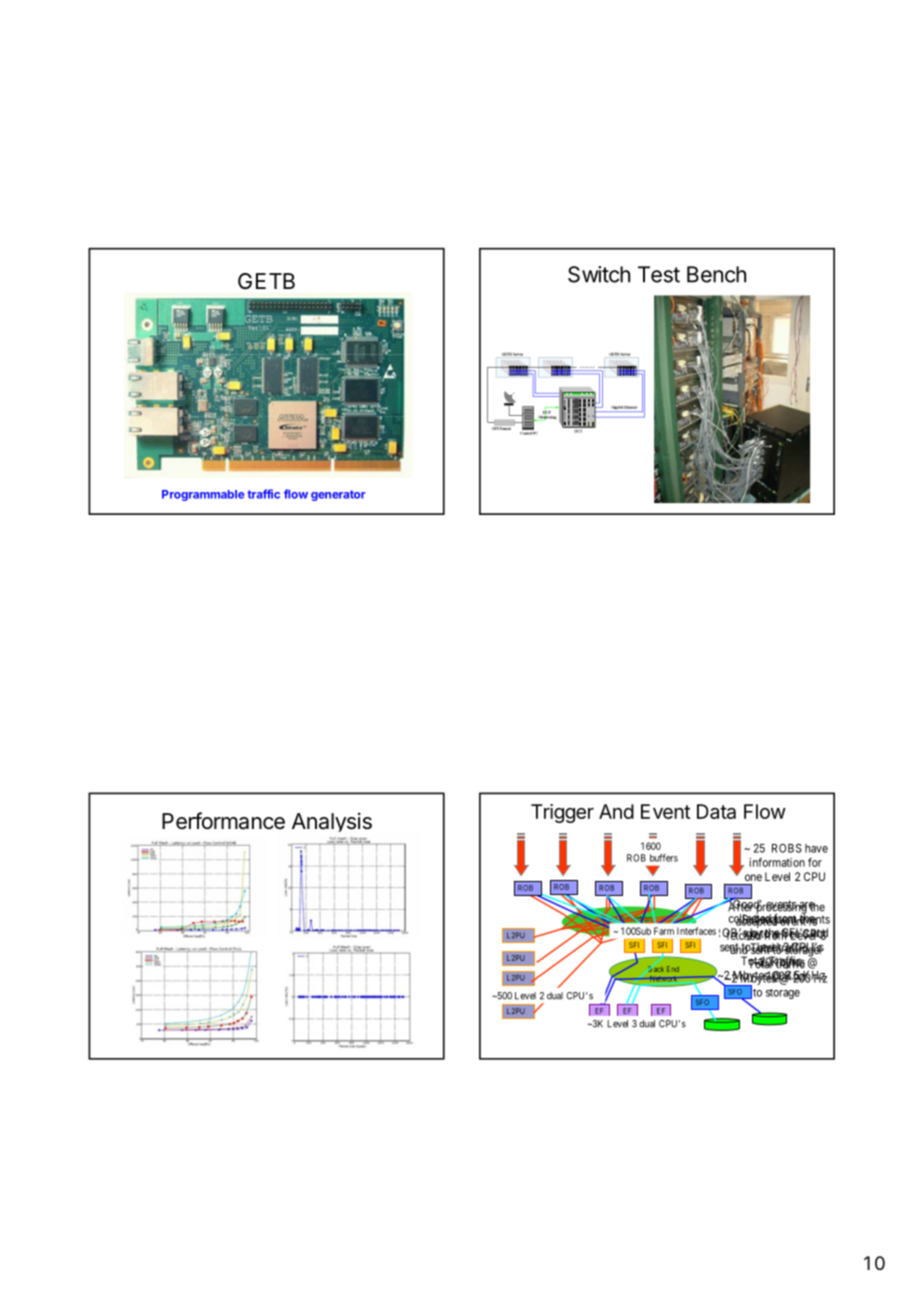  Describe the element at coordinates (203, 495) in the screenshot. I see `Programmable` at that location.
